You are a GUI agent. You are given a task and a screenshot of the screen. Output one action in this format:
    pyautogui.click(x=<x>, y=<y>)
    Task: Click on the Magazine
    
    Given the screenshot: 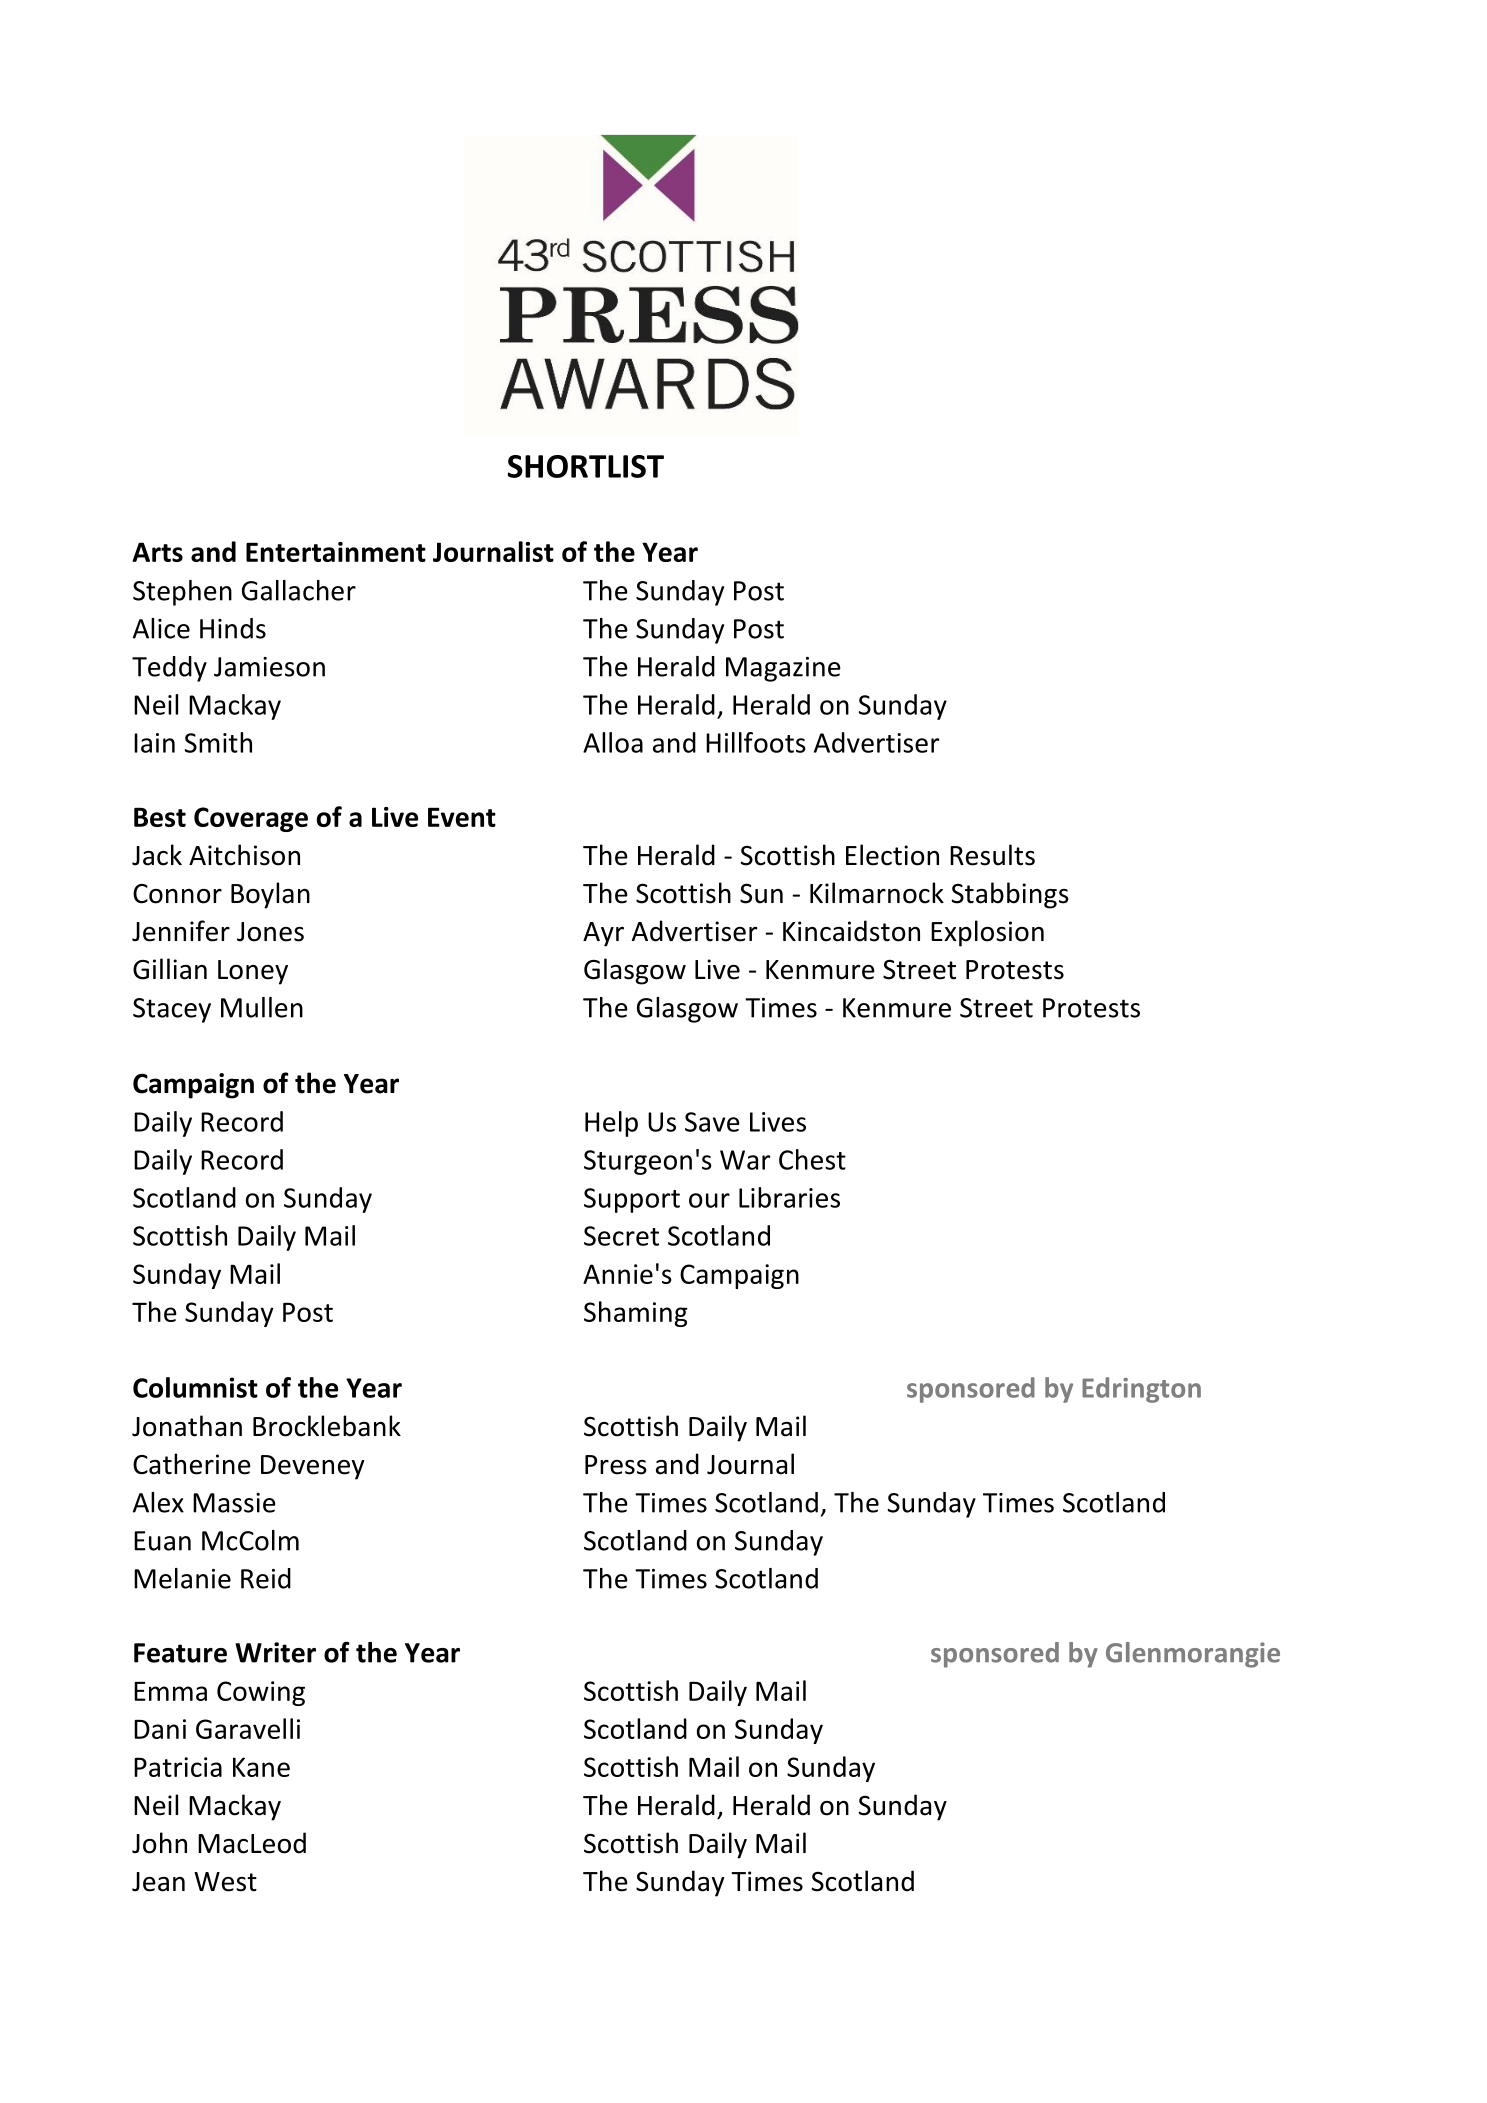 What is the action you would take?
    pyautogui.click(x=783, y=669)
